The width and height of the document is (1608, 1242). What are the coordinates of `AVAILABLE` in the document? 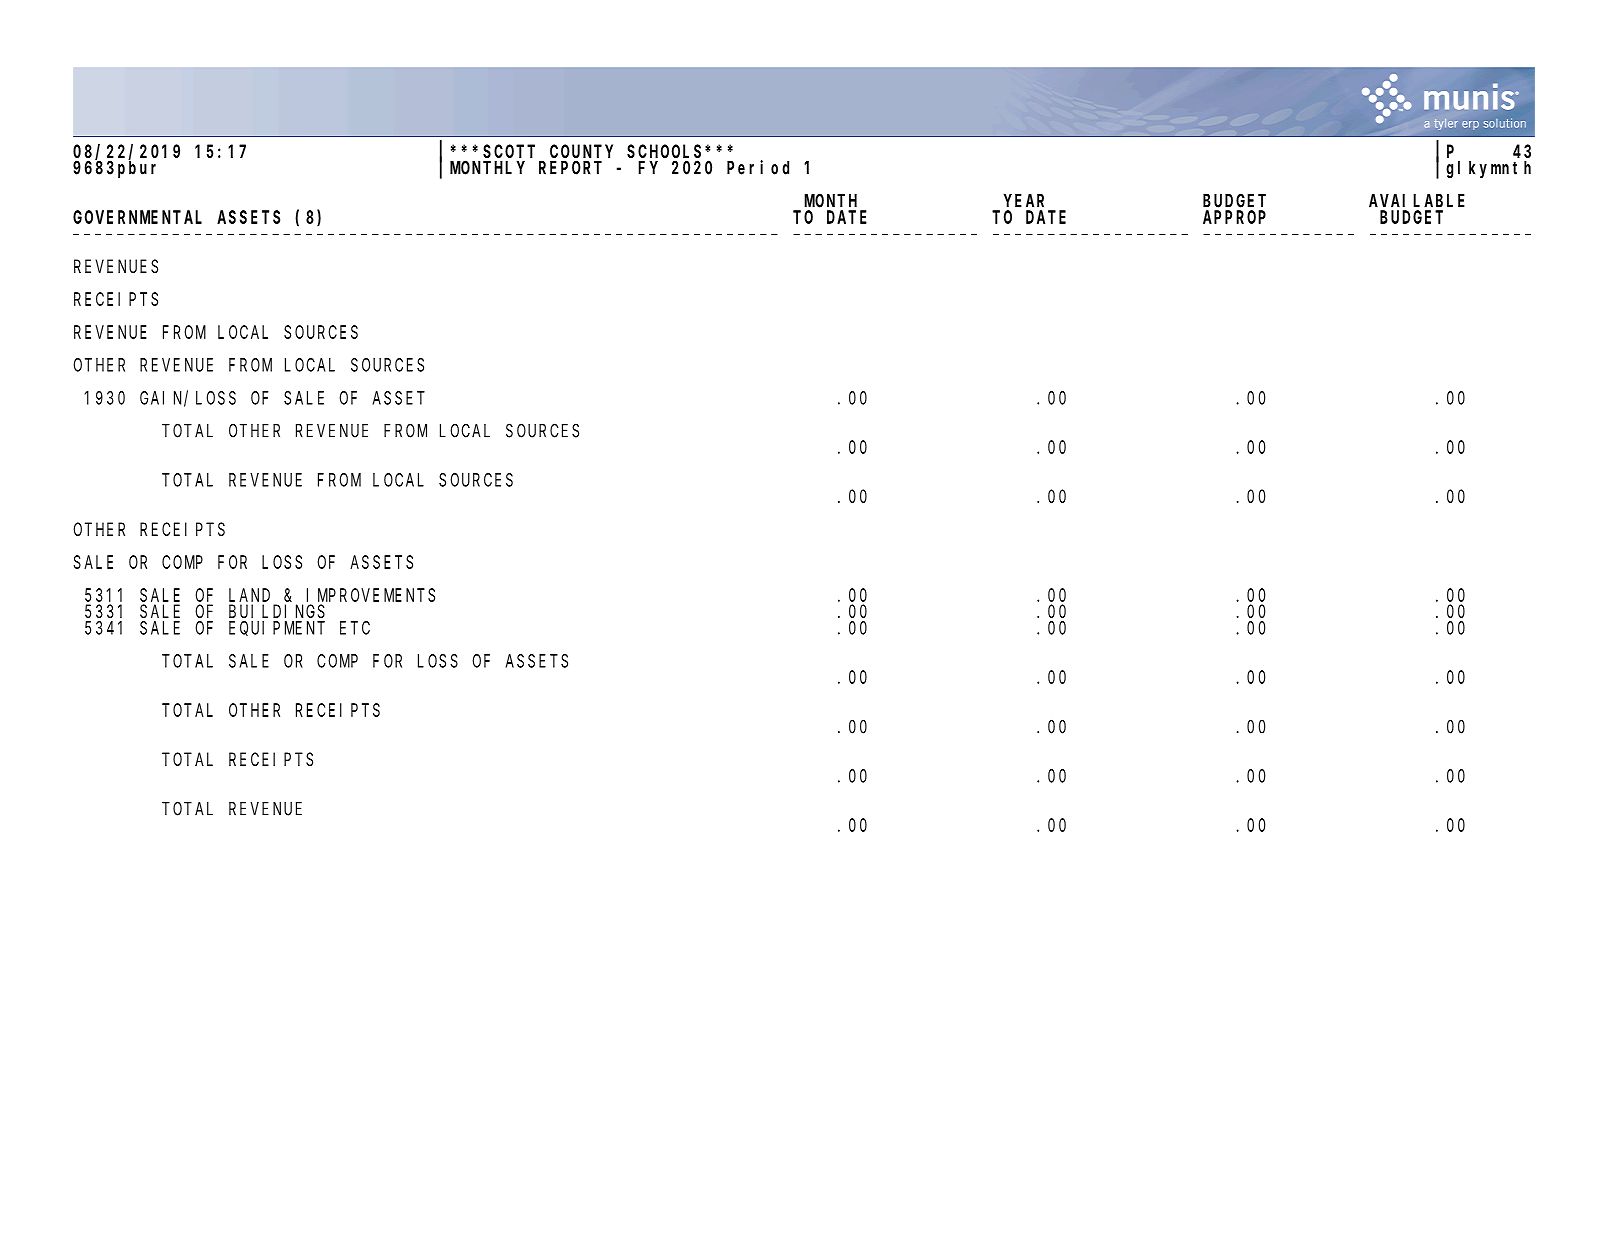 It's located at (1417, 201).
